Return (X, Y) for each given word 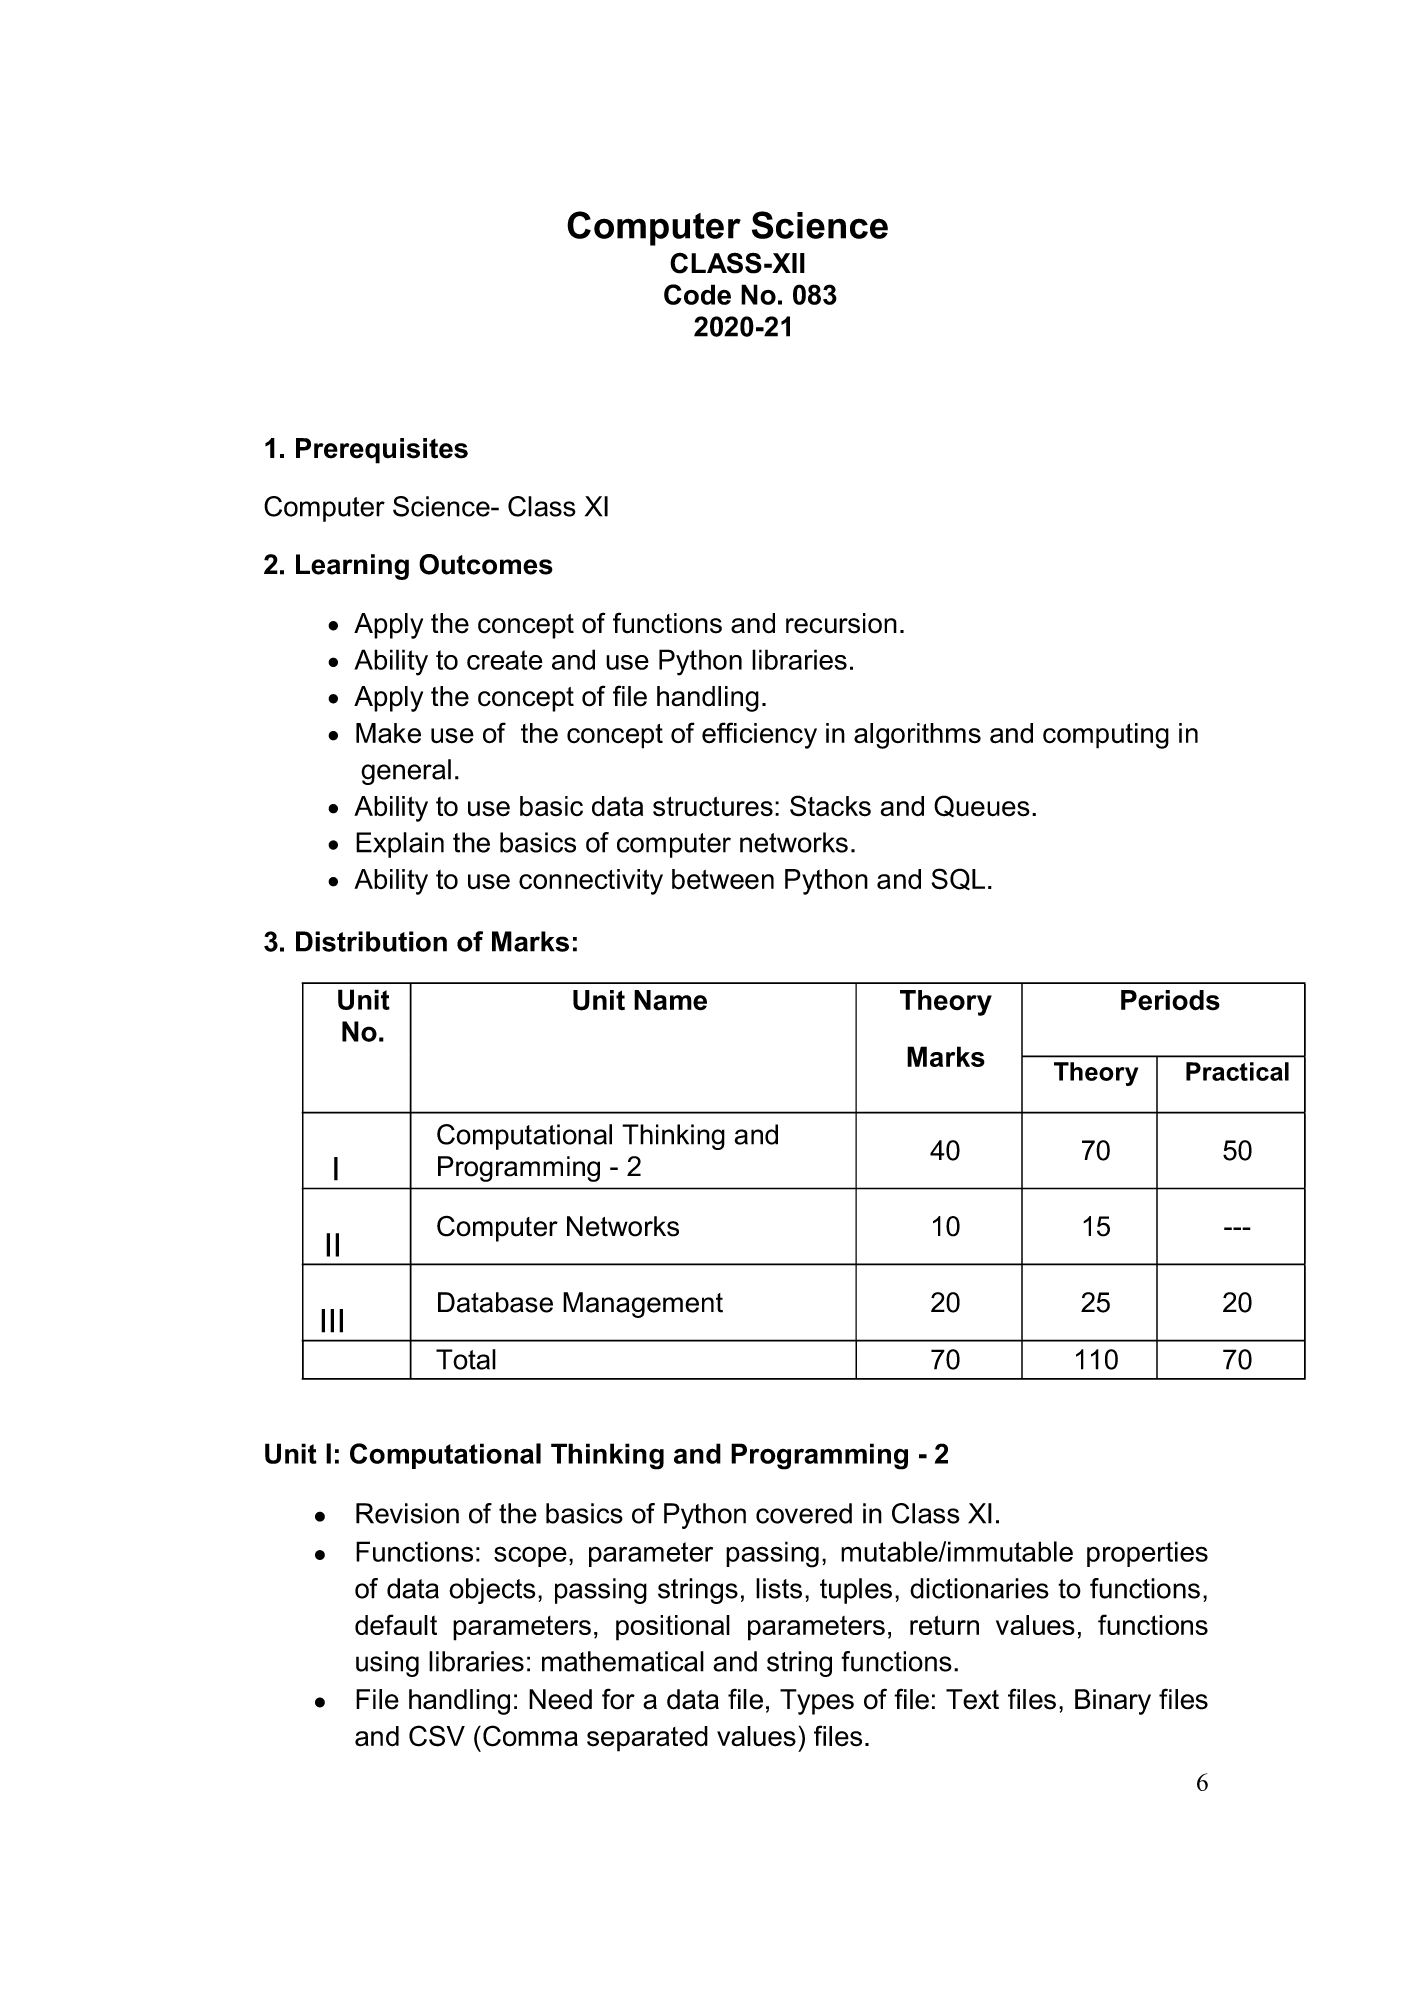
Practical (1237, 1071)
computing (1106, 736)
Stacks (830, 806)
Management (643, 1305)
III (332, 1321)
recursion (841, 623)
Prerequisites (382, 451)
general (406, 772)
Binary (1113, 1702)
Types (817, 1702)
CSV (437, 1736)
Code (697, 294)
